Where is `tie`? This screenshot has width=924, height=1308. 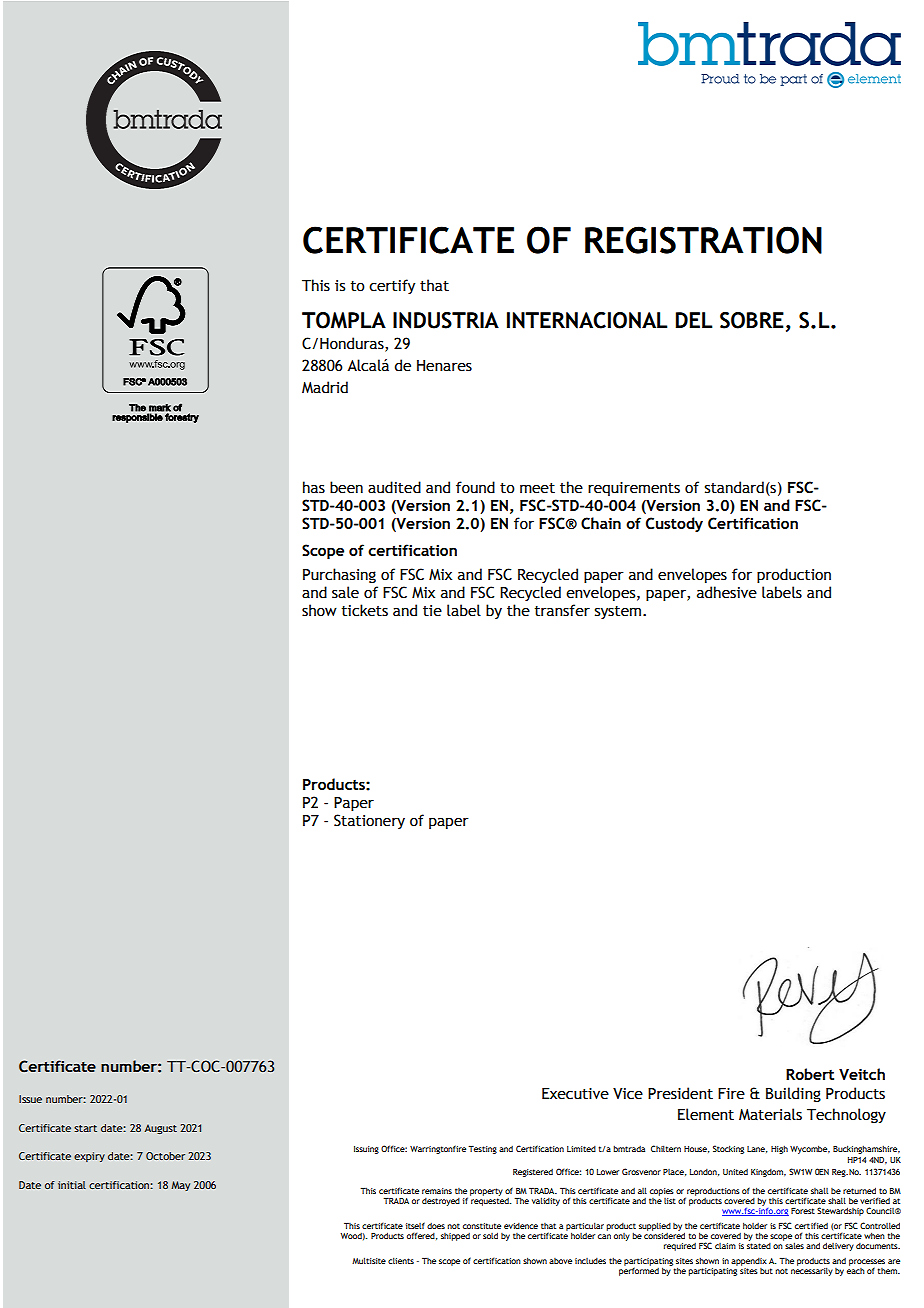
tie is located at coordinates (432, 611).
